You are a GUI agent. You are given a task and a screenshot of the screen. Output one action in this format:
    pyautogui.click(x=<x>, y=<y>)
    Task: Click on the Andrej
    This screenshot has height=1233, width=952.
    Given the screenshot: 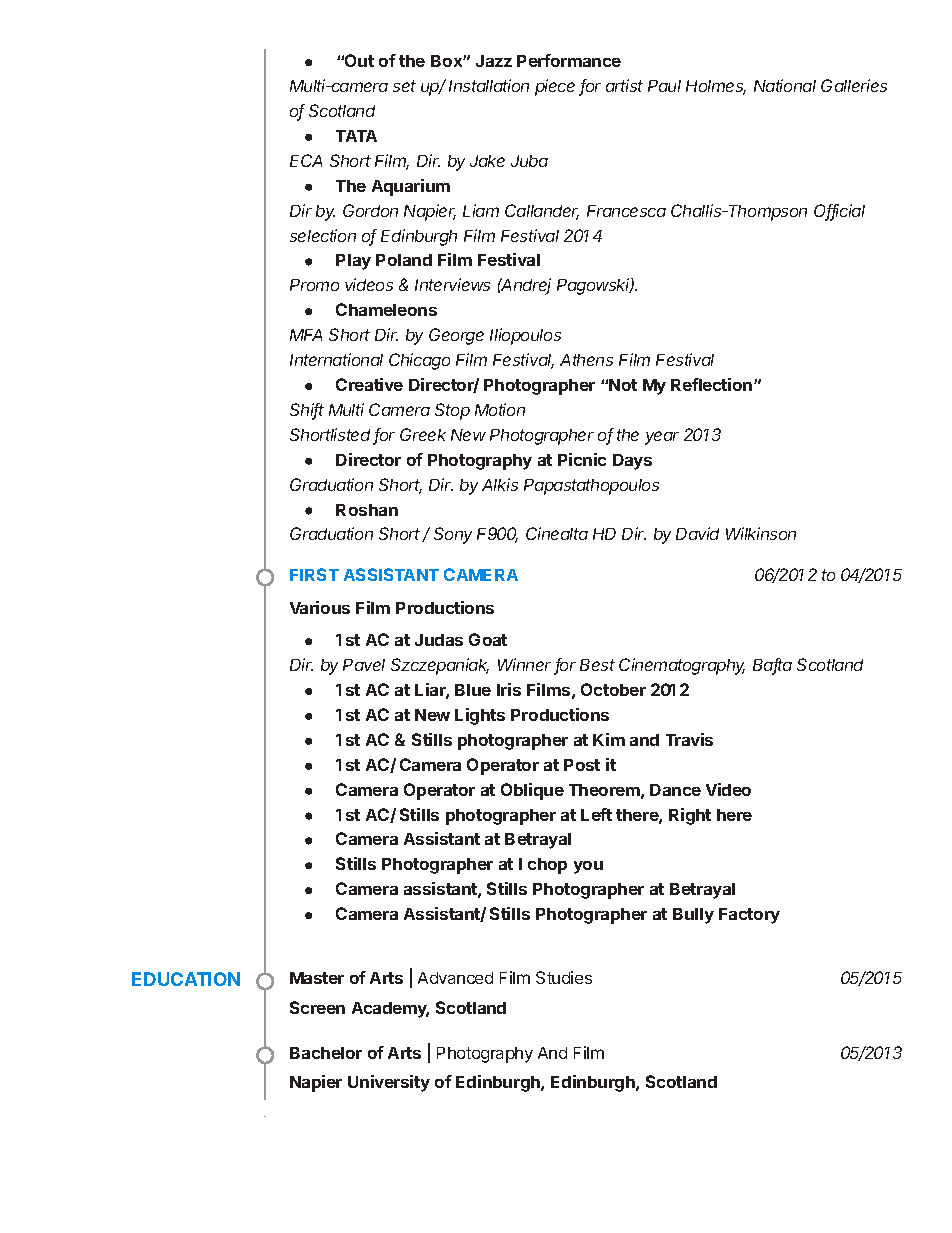 What is the action you would take?
    pyautogui.click(x=525, y=286)
